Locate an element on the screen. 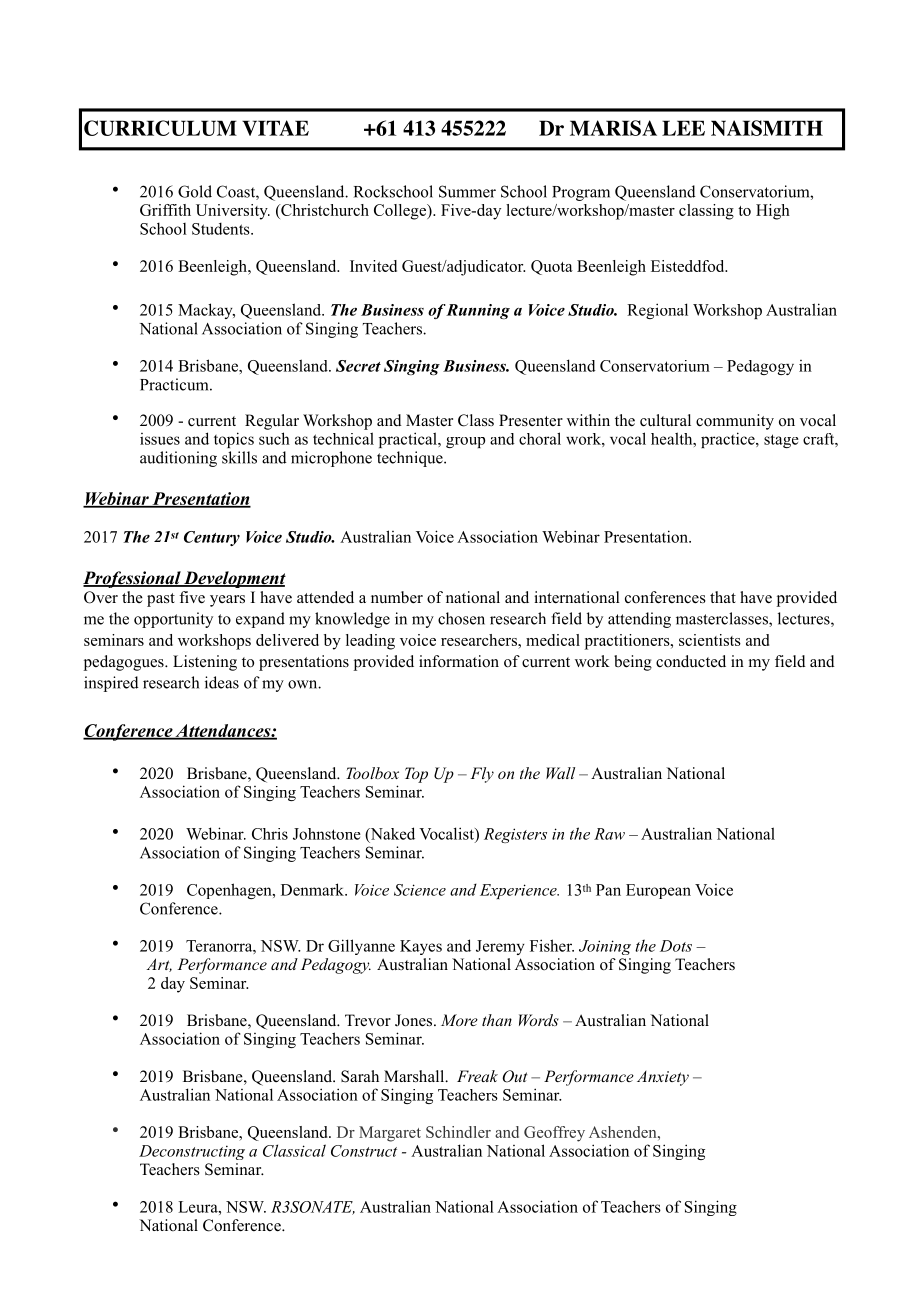  Schindler is located at coordinates (458, 1132).
